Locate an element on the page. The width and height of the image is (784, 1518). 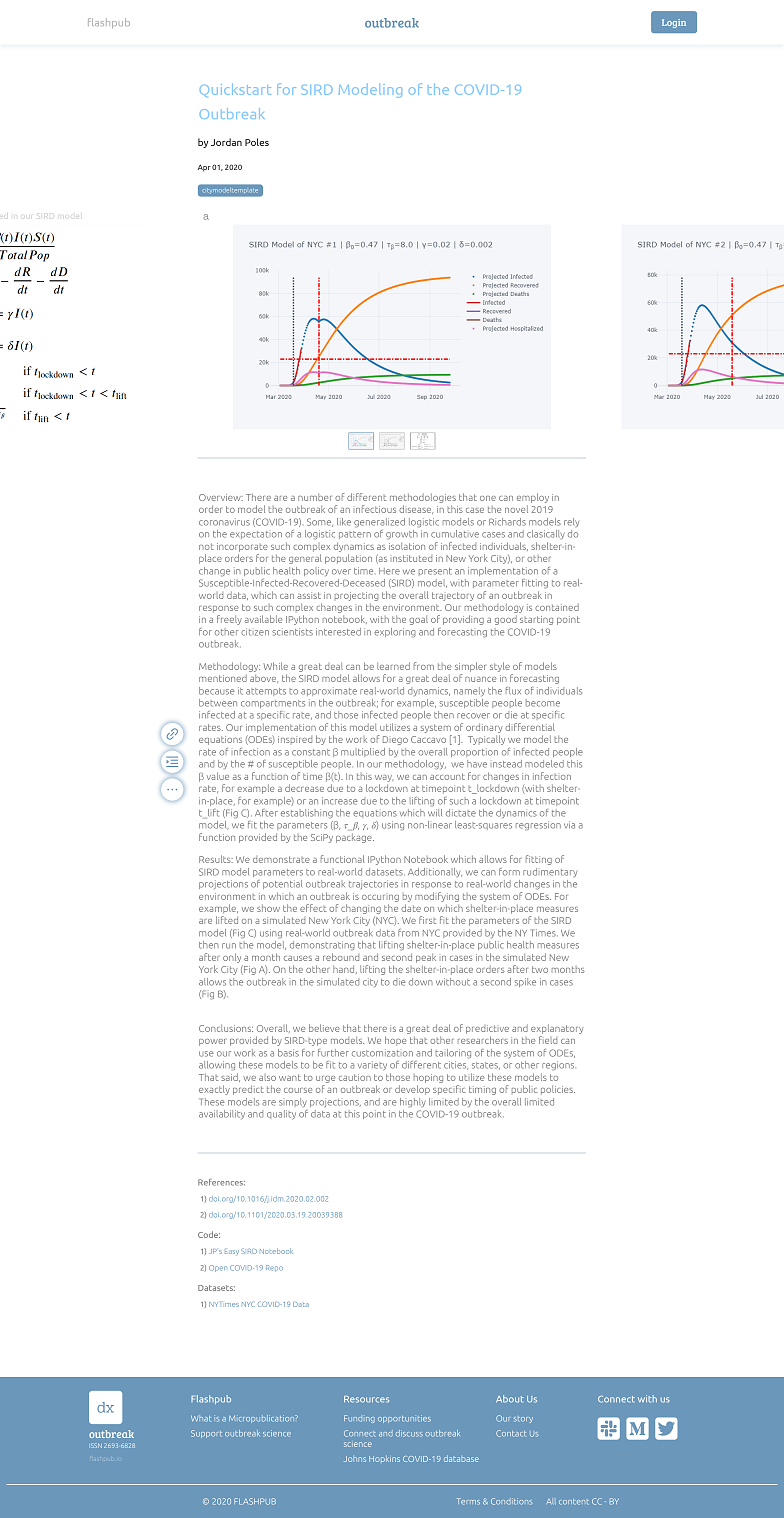
policies is located at coordinates (558, 1090).
